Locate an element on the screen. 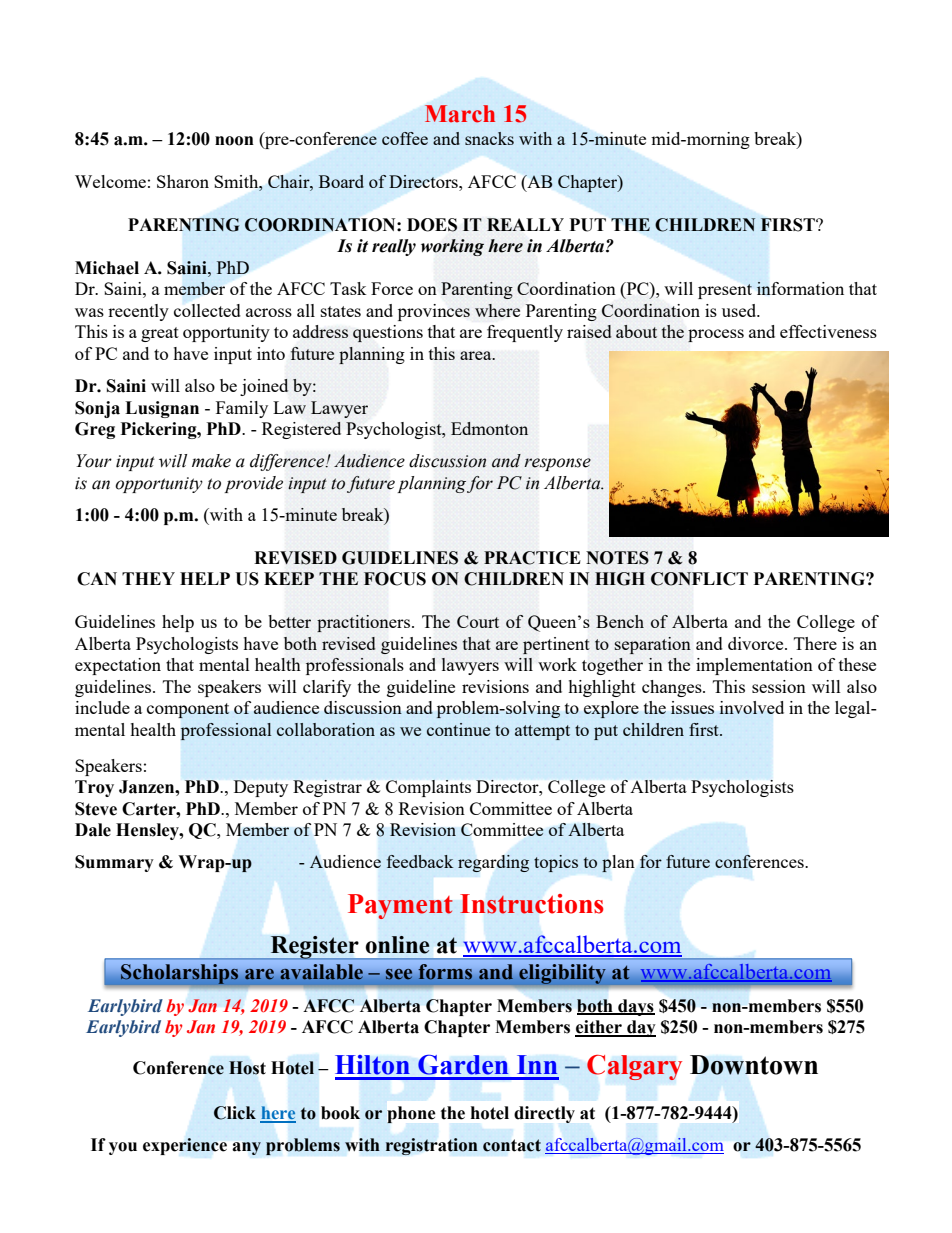  Court is located at coordinates (478, 621).
